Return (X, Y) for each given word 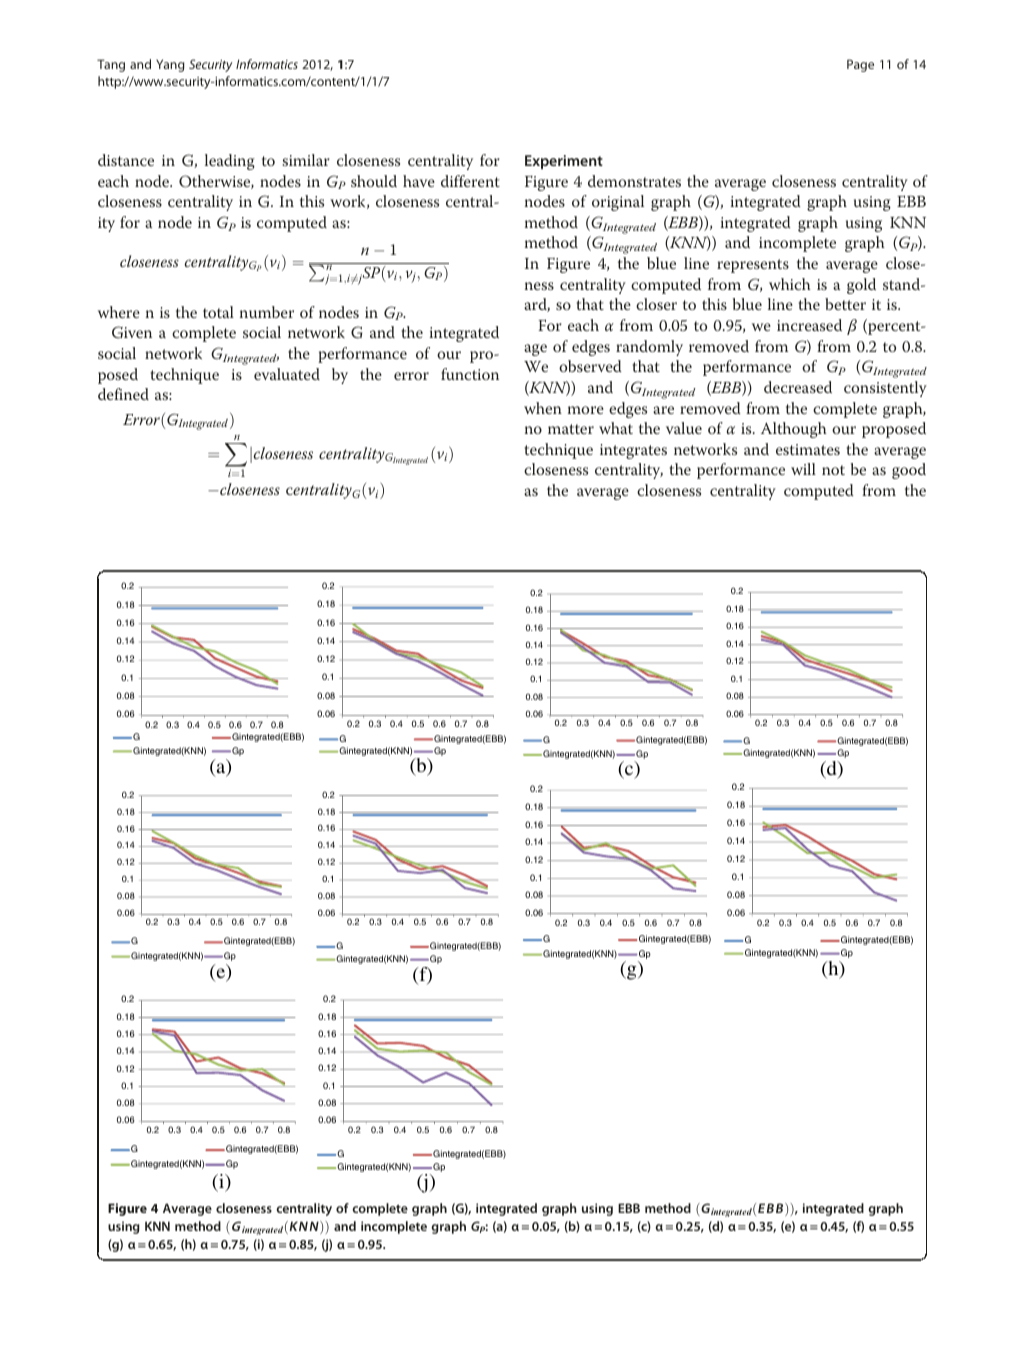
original (618, 203)
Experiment (564, 162)
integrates (633, 451)
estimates (808, 449)
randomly (649, 348)
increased (809, 325)
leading (230, 162)
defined (123, 394)
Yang (170, 65)
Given (132, 332)
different (470, 181)
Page (860, 65)
